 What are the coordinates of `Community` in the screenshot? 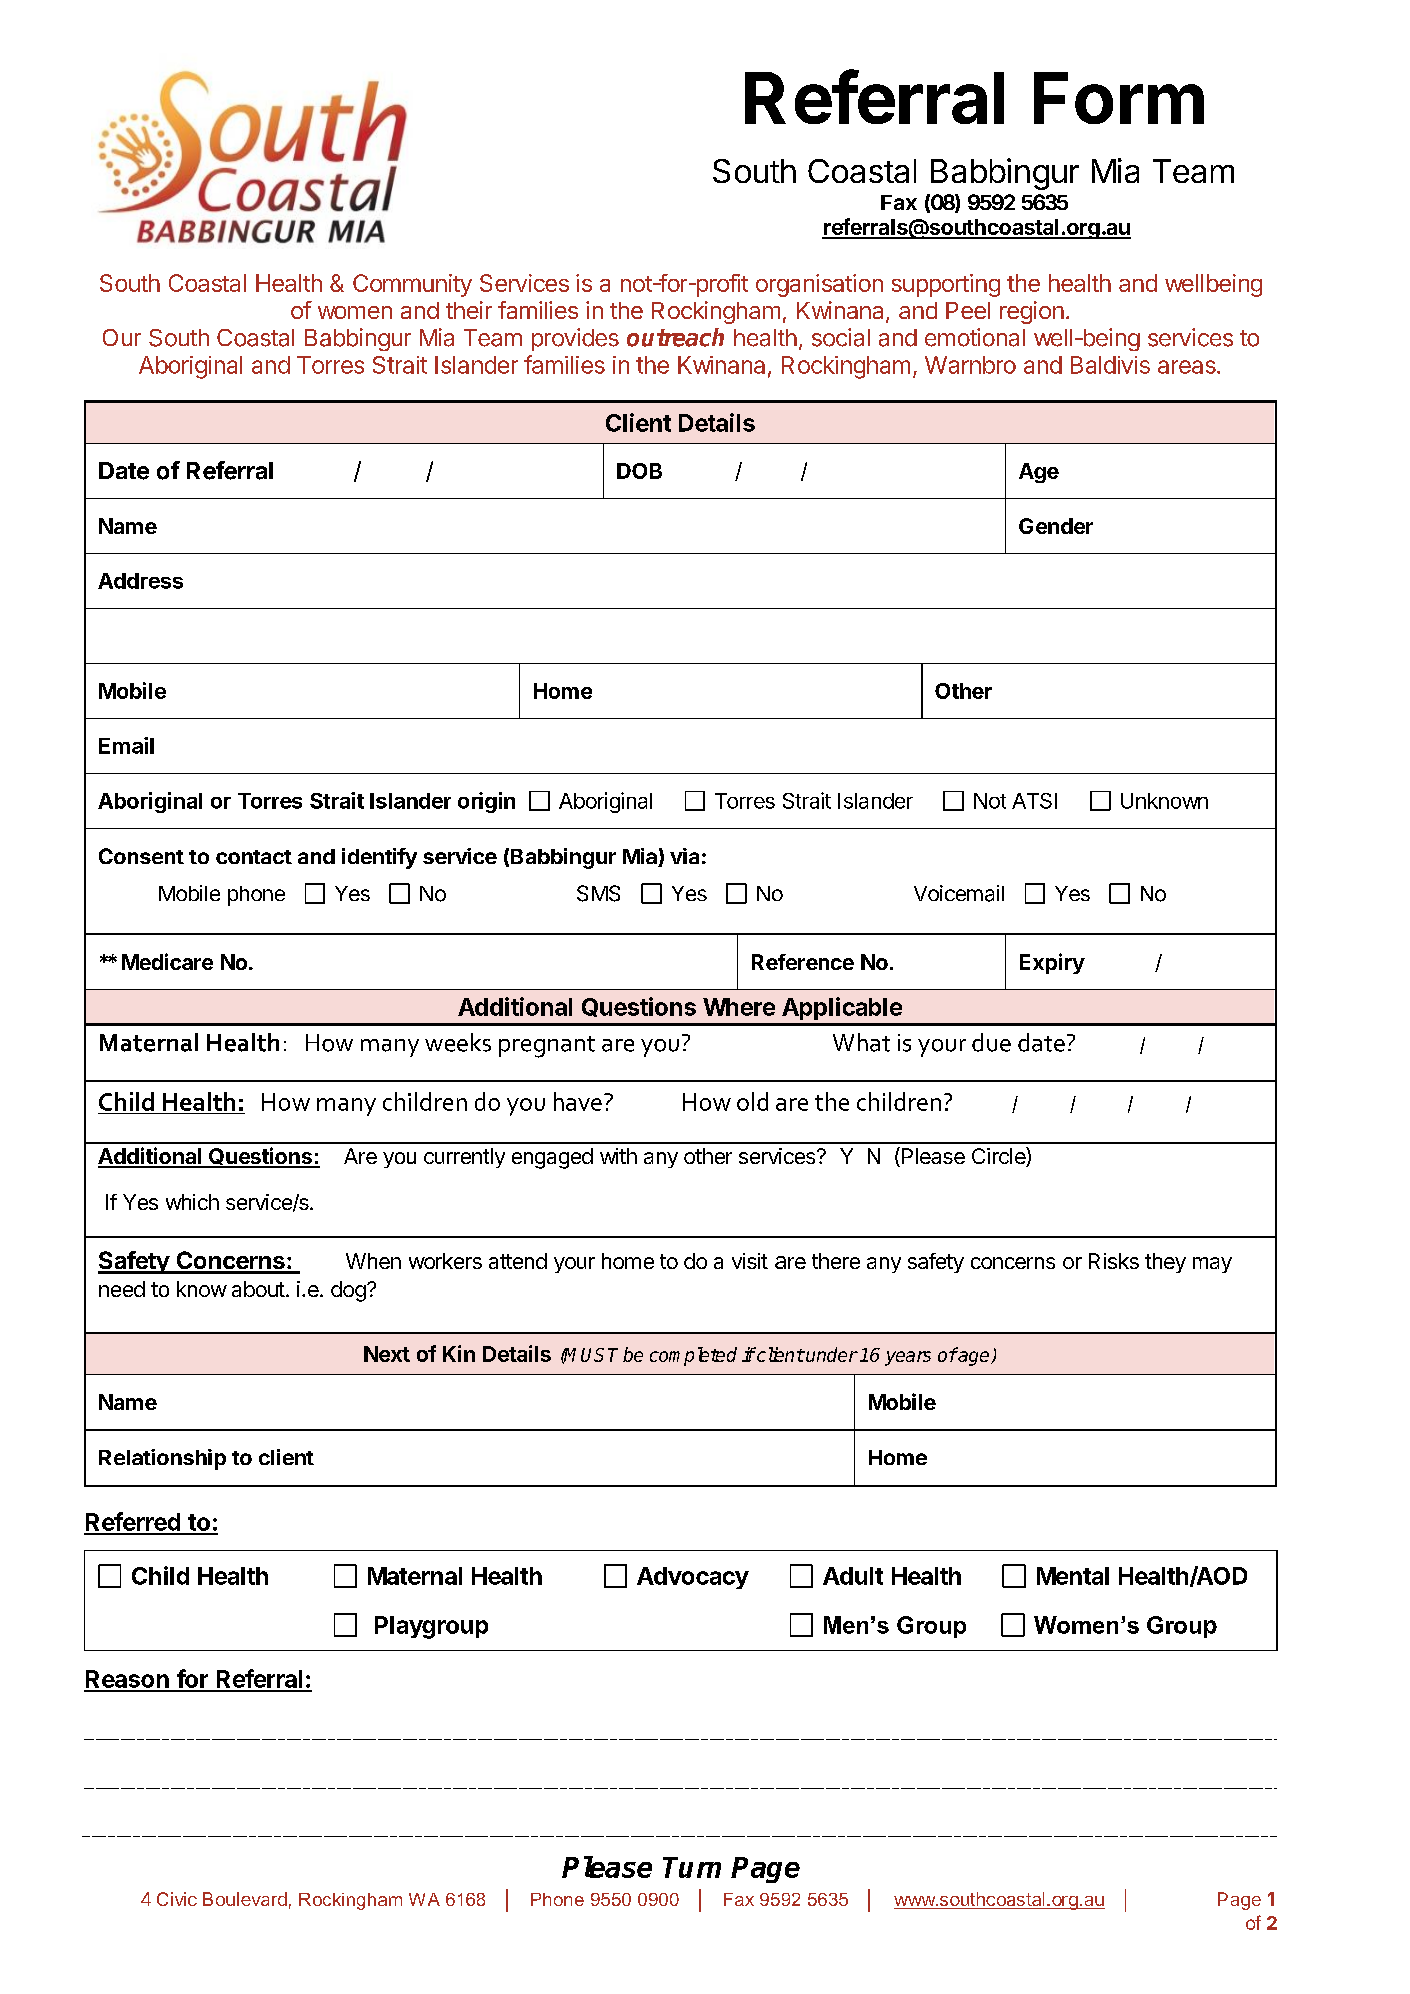 It's located at (412, 285).
